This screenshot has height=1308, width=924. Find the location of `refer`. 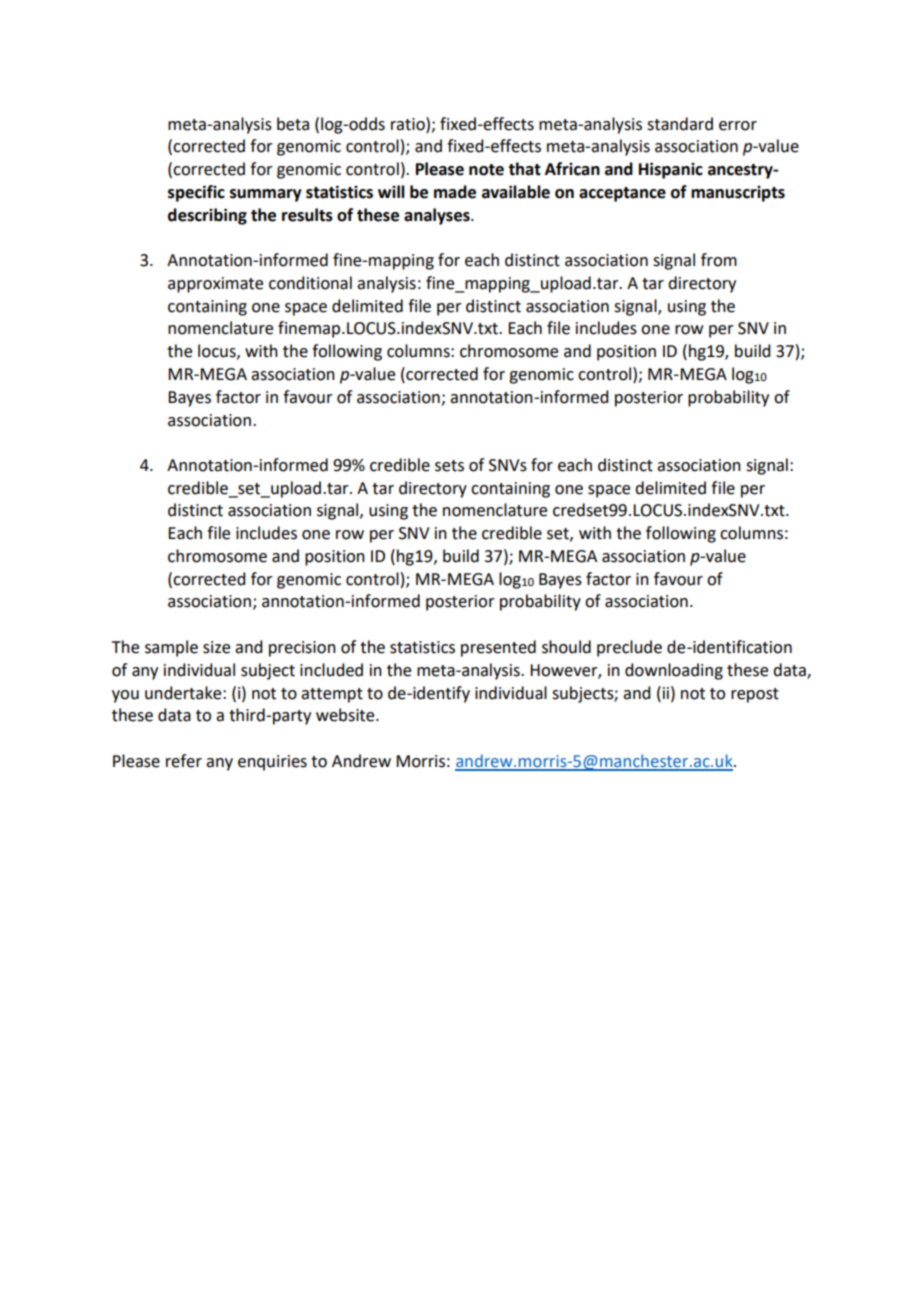

refer is located at coordinates (184, 761).
